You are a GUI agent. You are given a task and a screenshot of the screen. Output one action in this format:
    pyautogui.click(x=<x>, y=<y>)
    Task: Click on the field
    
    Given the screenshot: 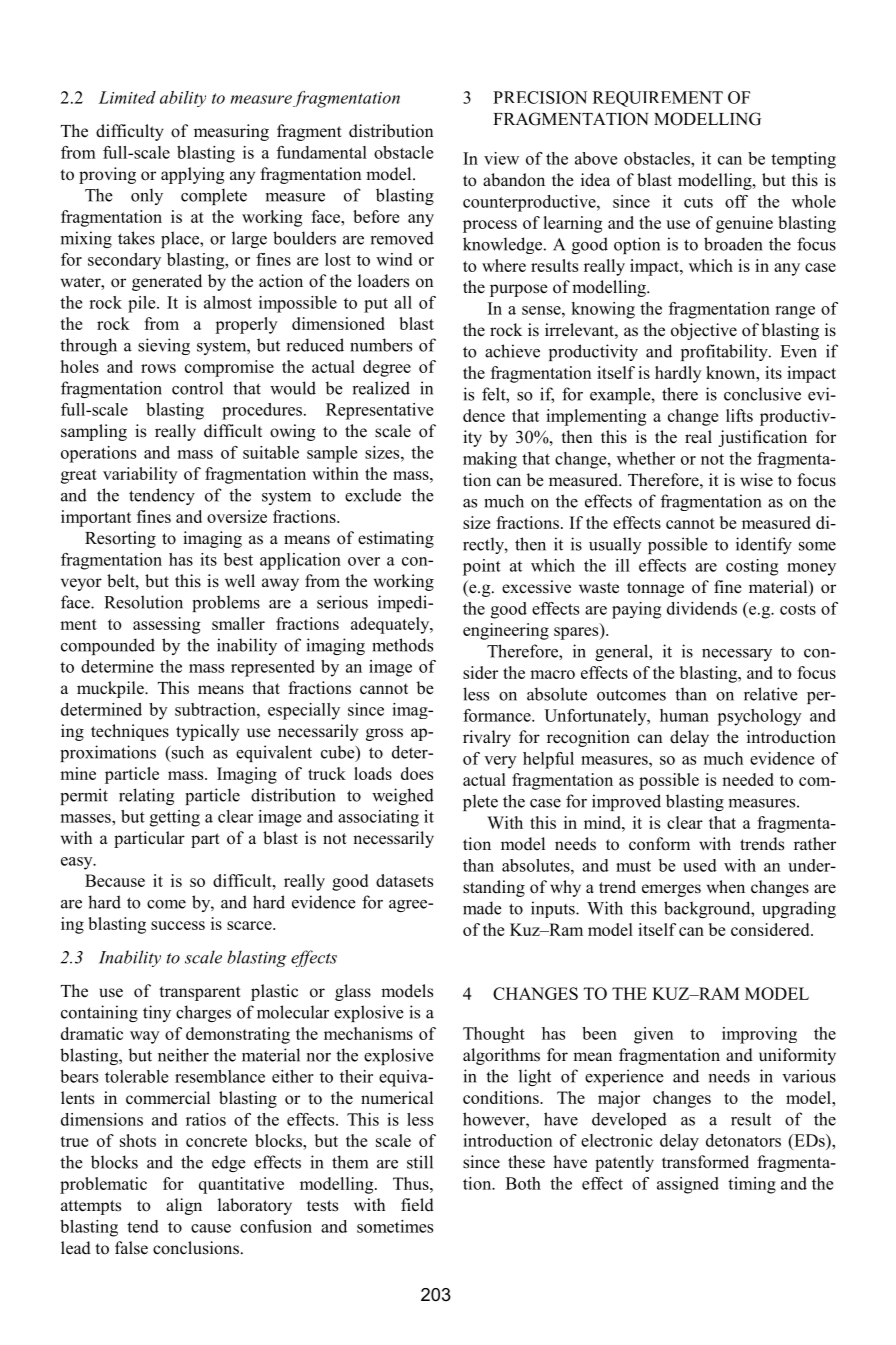 What is the action you would take?
    pyautogui.click(x=417, y=1205)
